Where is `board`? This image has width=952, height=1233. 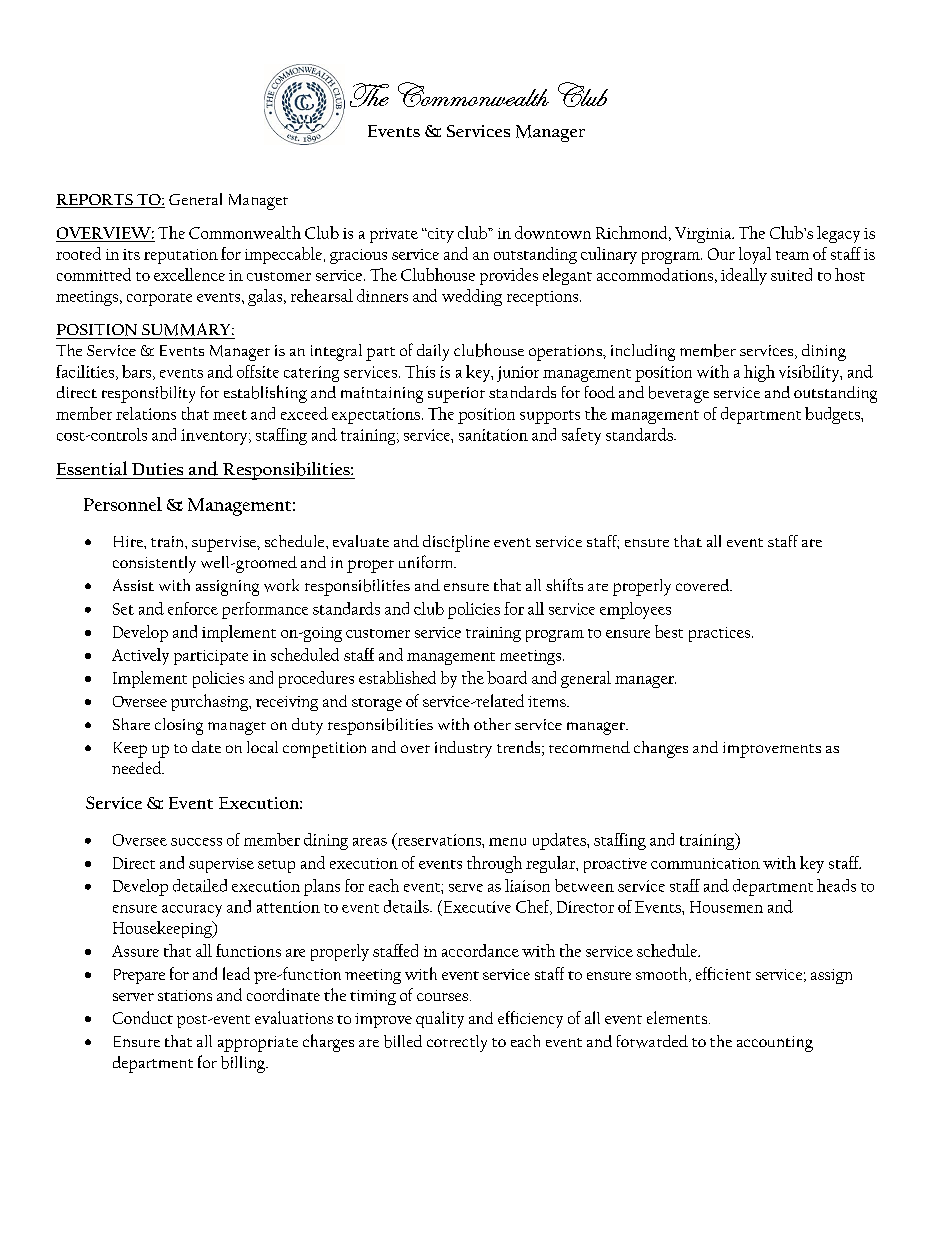 board is located at coordinates (507, 677).
